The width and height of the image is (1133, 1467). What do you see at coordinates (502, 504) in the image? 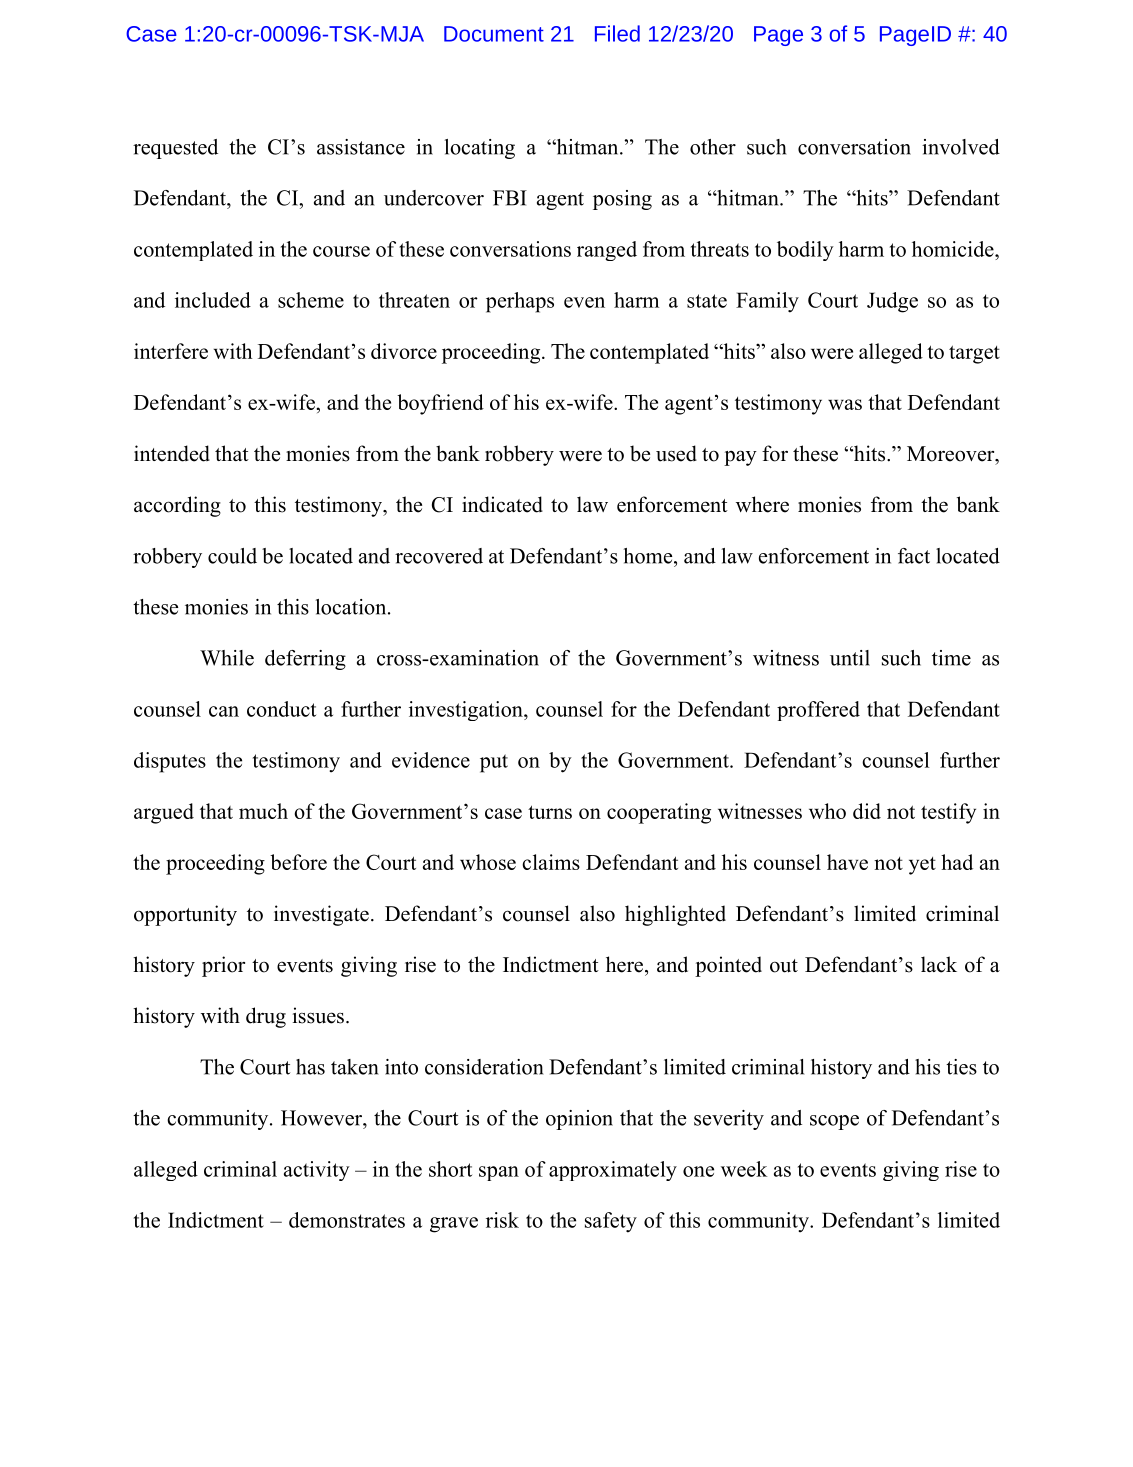
I see `indicated` at bounding box center [502, 504].
